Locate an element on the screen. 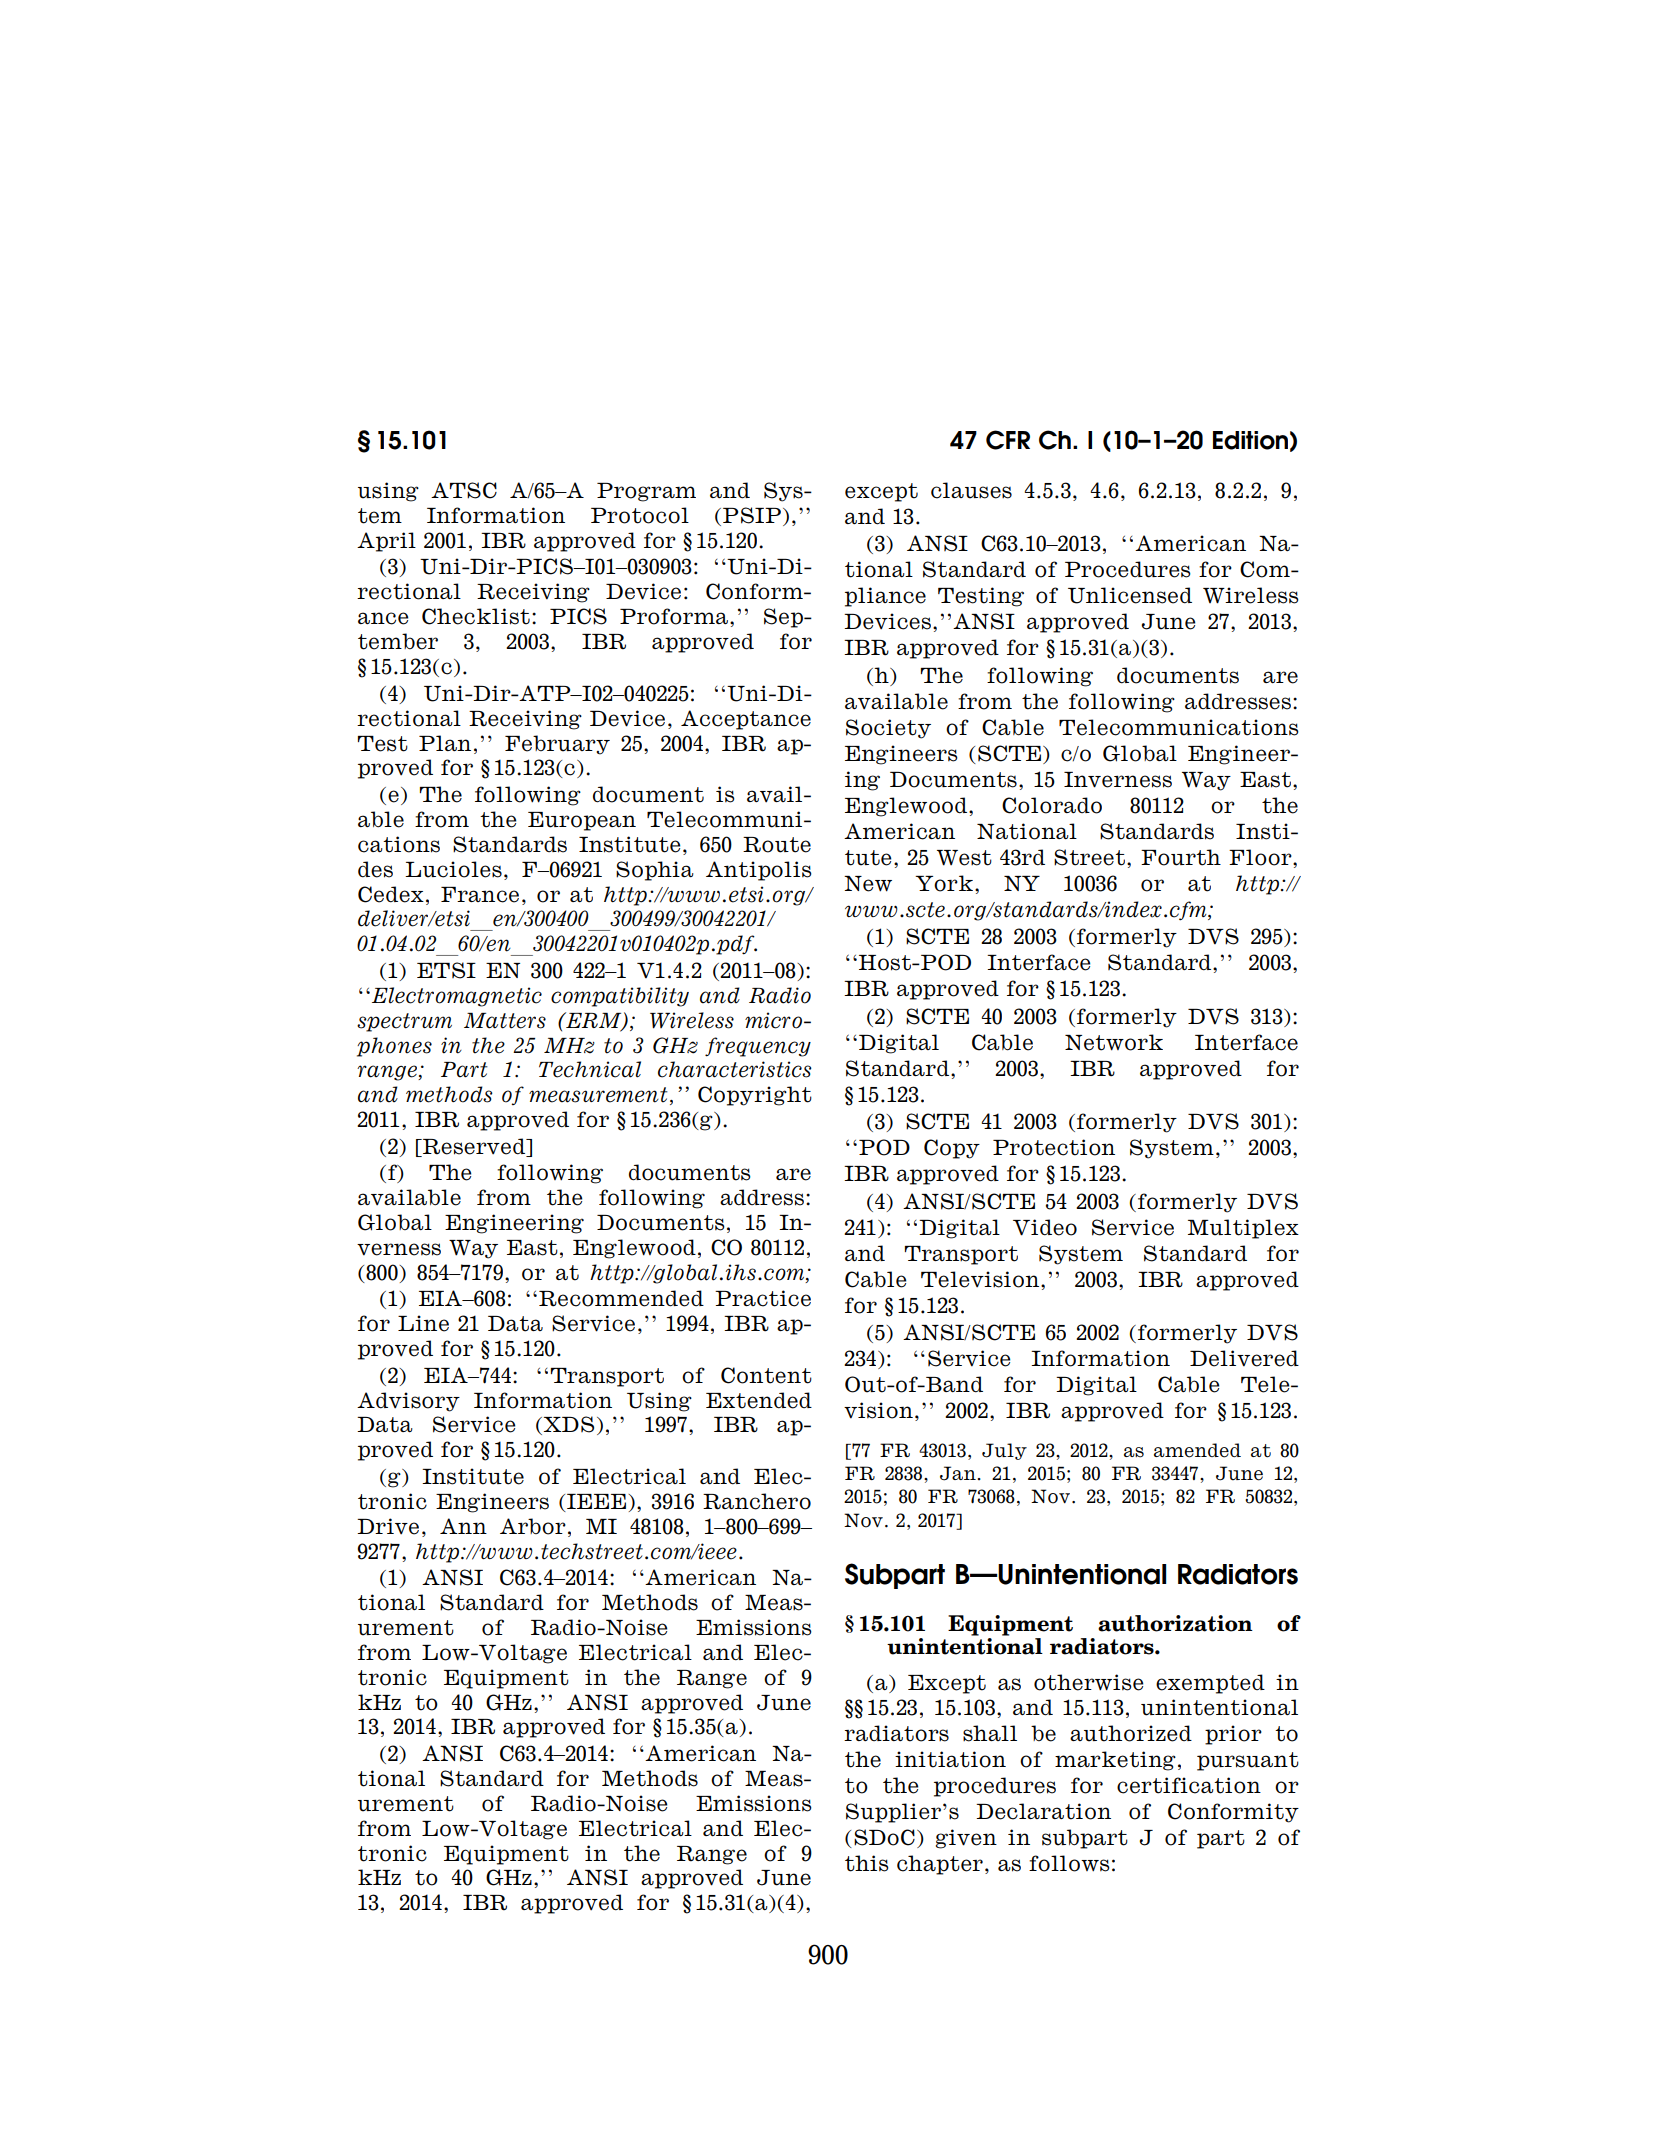 The image size is (1656, 2143). Fourth is located at coordinates (1181, 857).
